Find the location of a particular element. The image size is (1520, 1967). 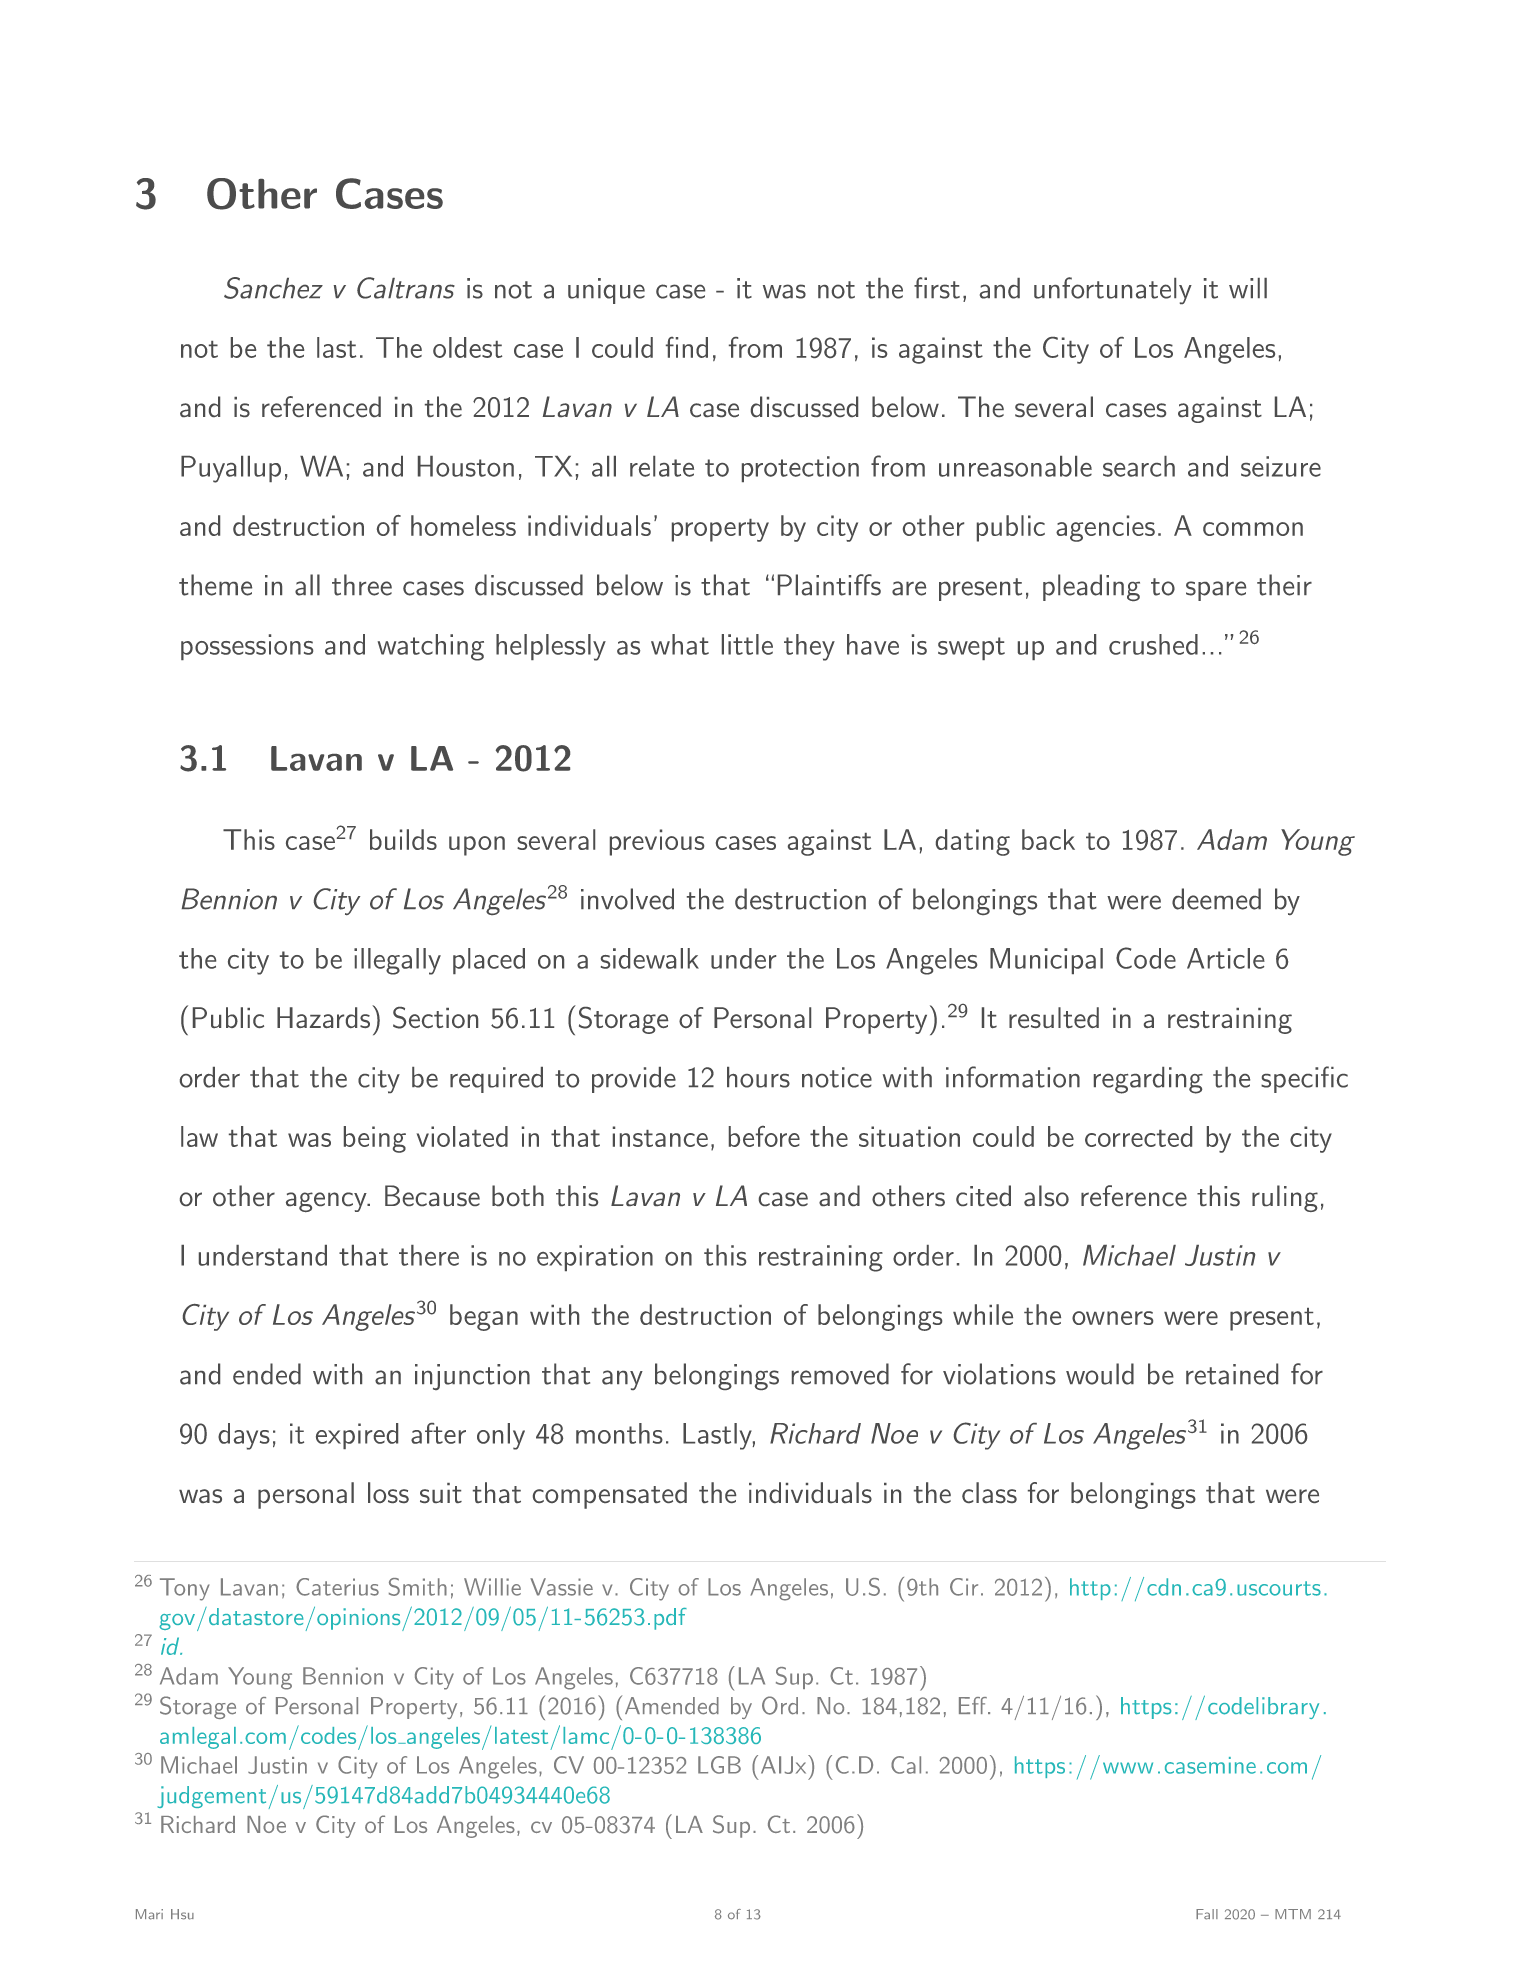

LGB is located at coordinates (719, 1765).
